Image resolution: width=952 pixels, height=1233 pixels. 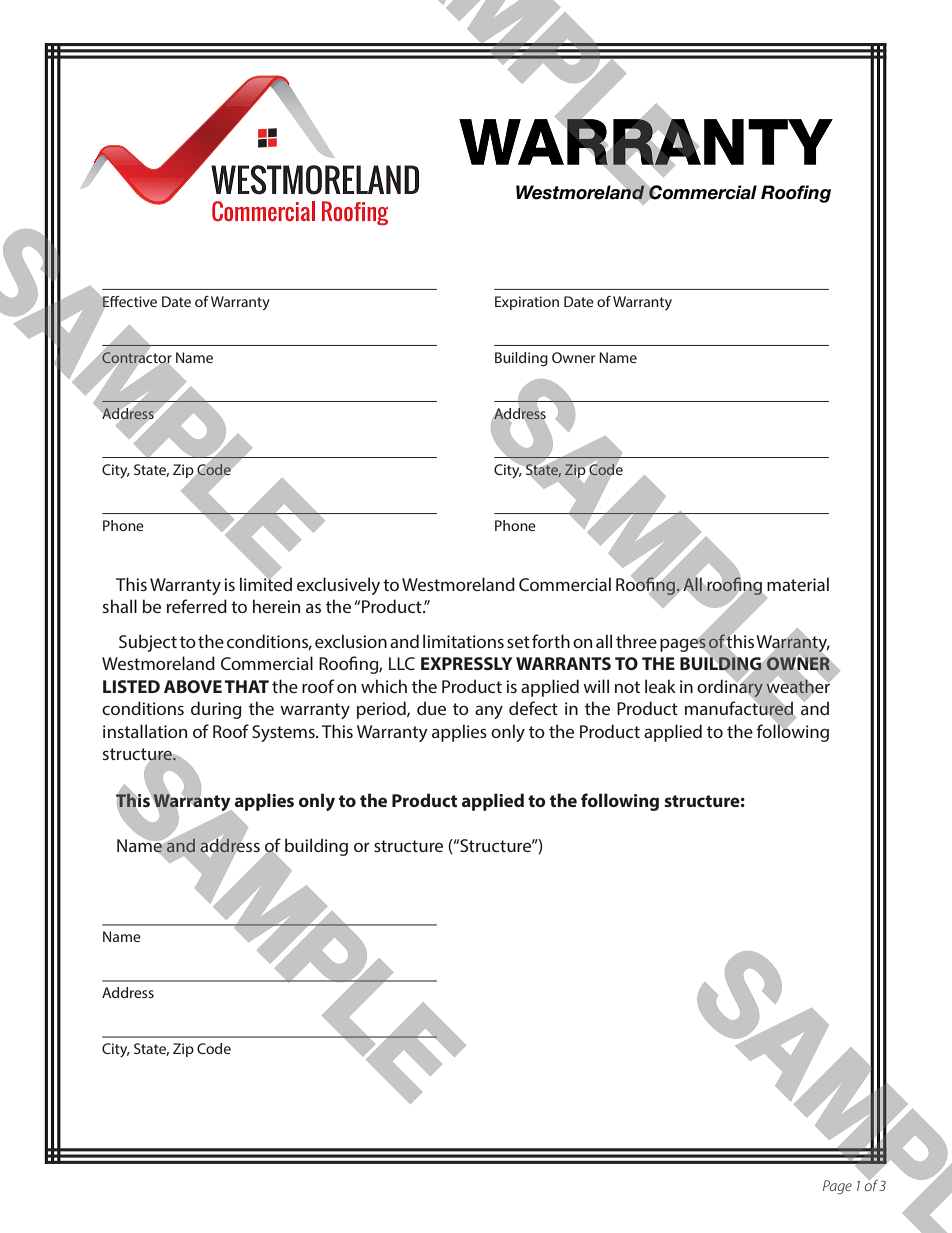 I want to click on Subject, so click(x=148, y=643).
